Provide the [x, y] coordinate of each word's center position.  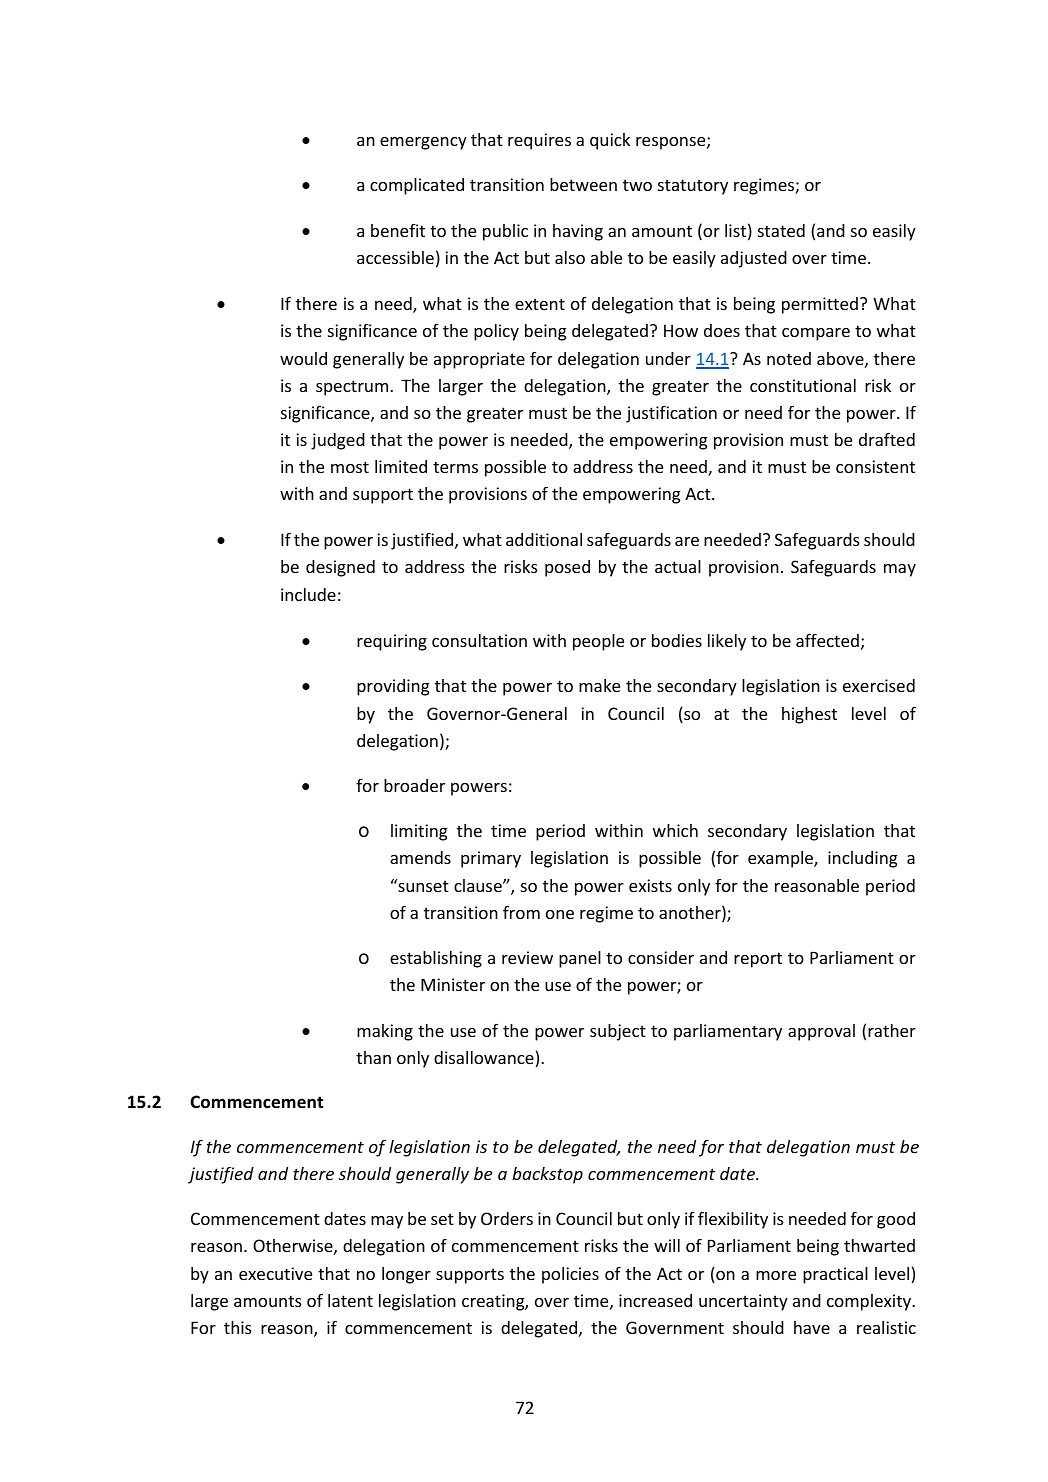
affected [827, 640]
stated [781, 230]
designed [340, 568]
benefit [398, 230]
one [560, 914]
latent [350, 1300]
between [583, 184]
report [758, 960]
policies [570, 1275]
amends [420, 857]
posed [567, 568]
